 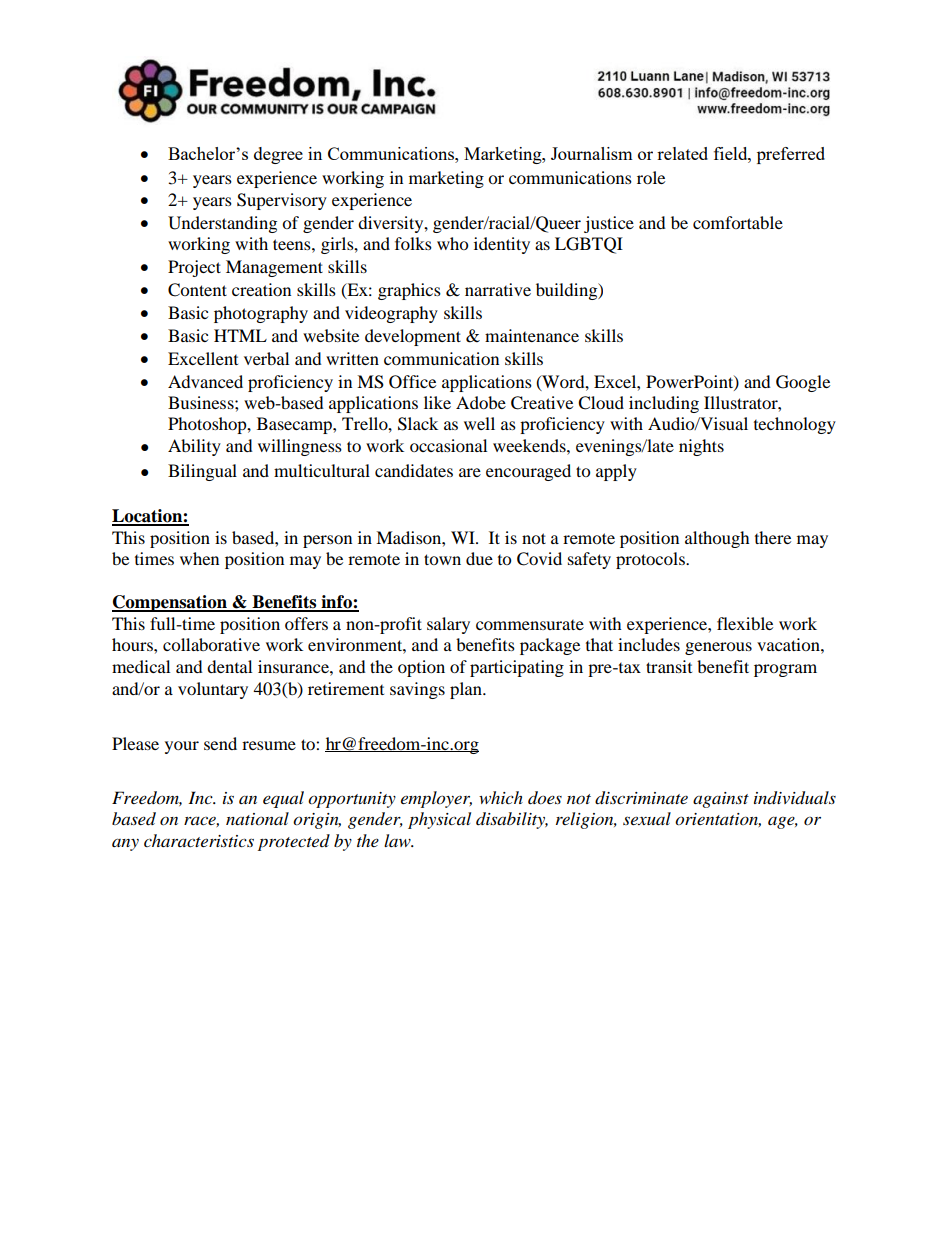 What do you see at coordinates (470, 472) in the document?
I see `are` at bounding box center [470, 472].
